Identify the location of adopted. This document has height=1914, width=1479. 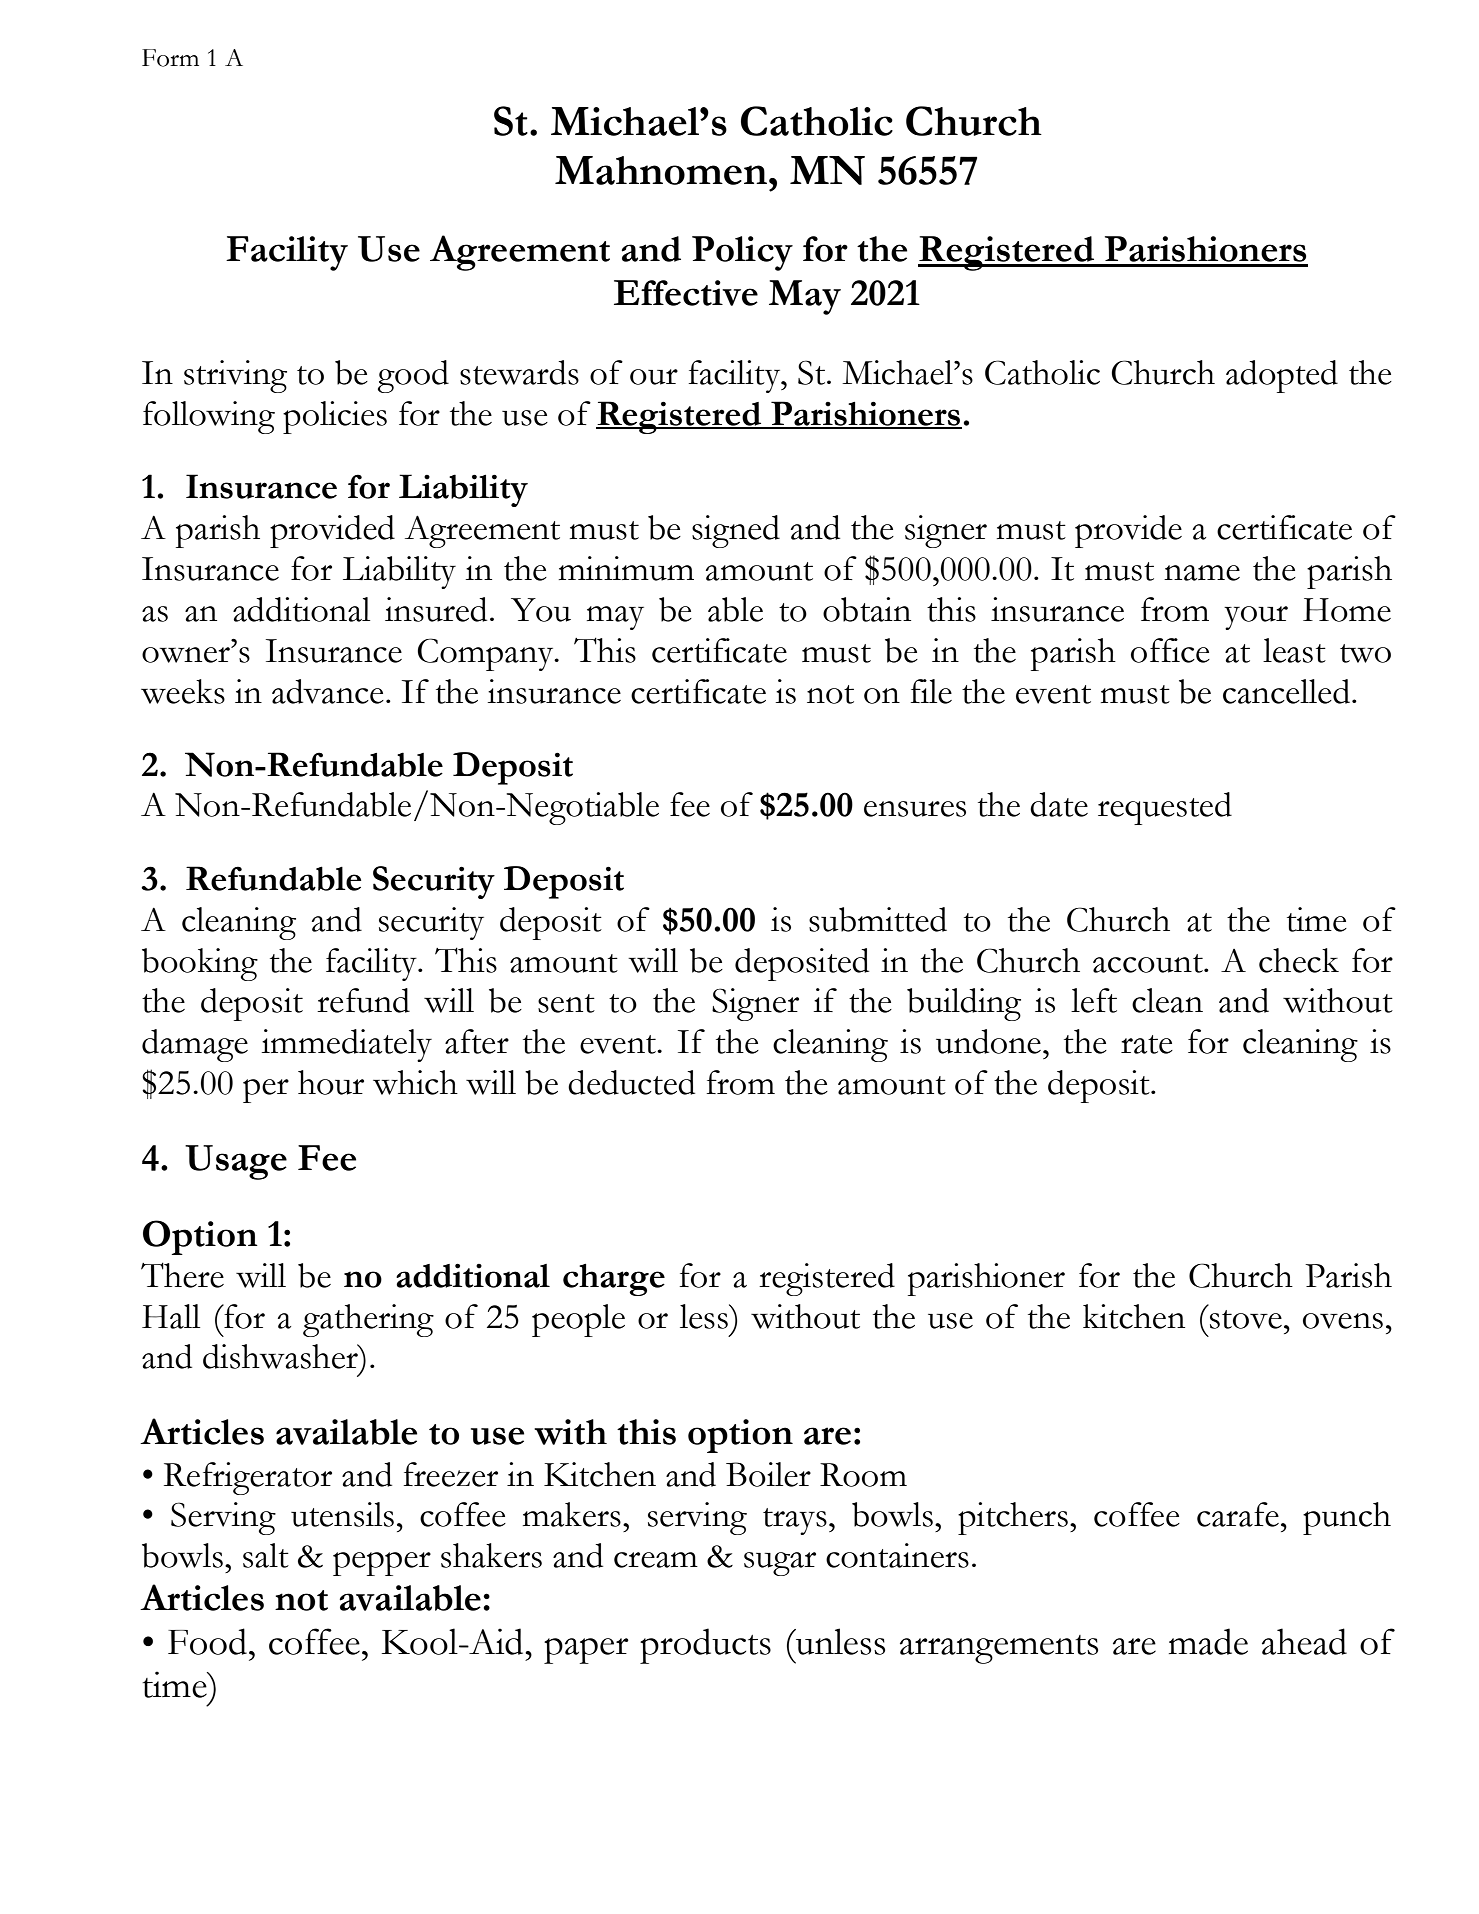
(1282, 376).
